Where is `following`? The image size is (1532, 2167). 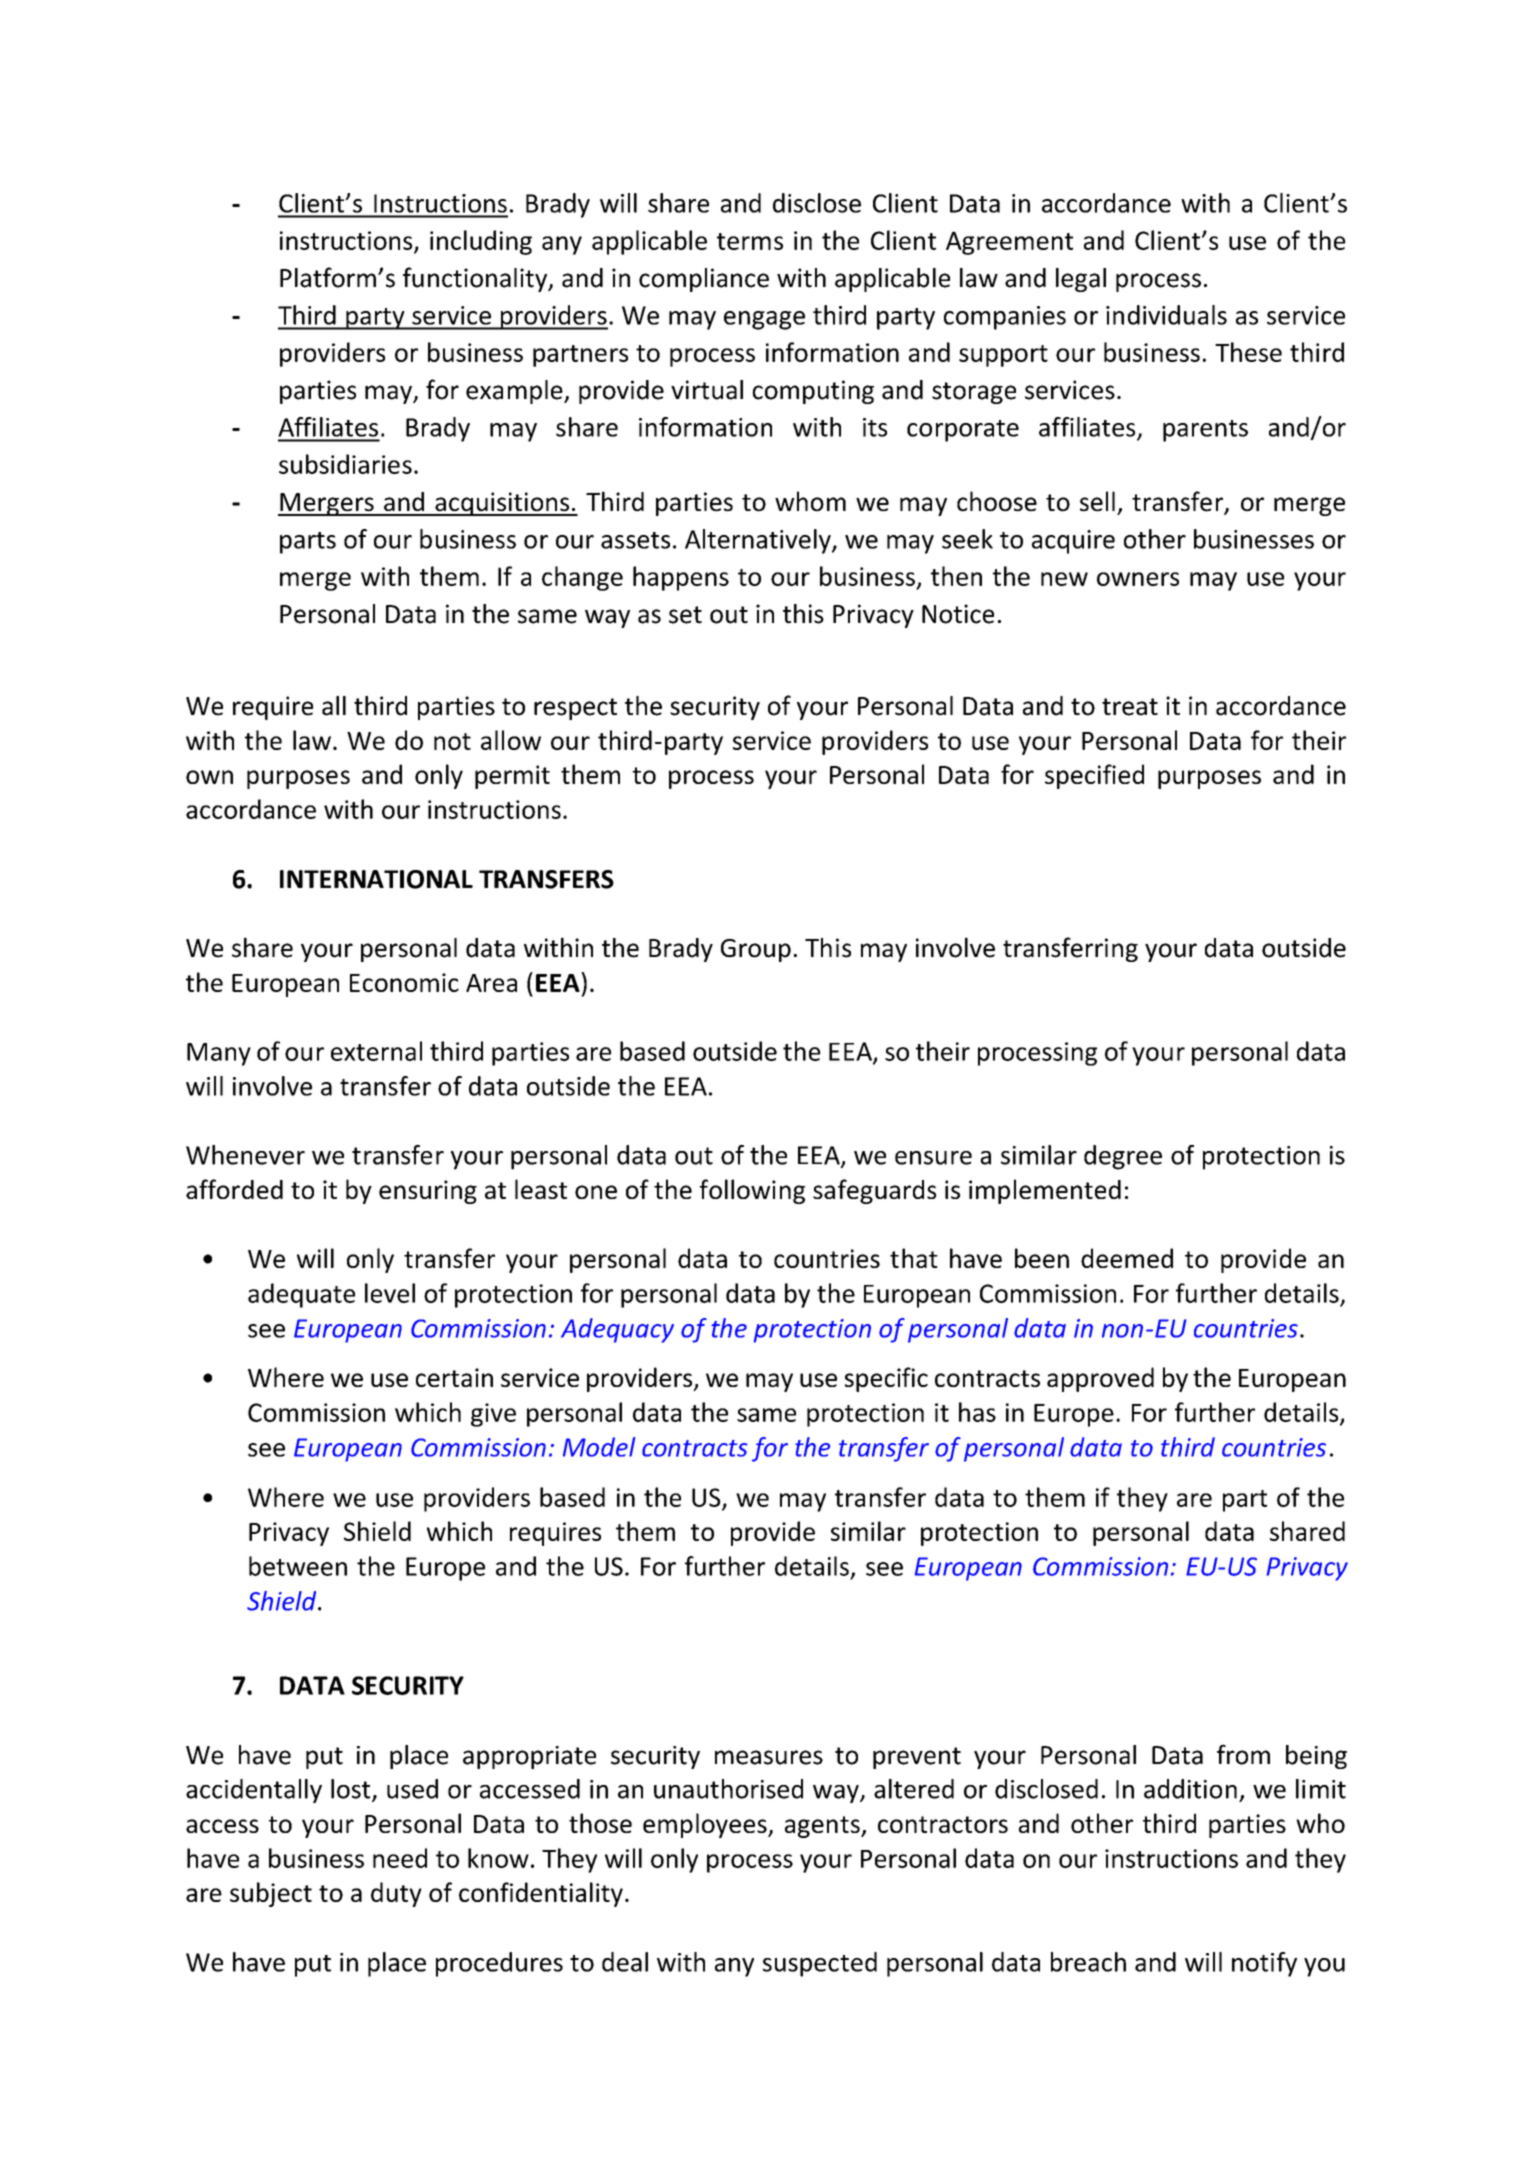 following is located at coordinates (752, 1191).
